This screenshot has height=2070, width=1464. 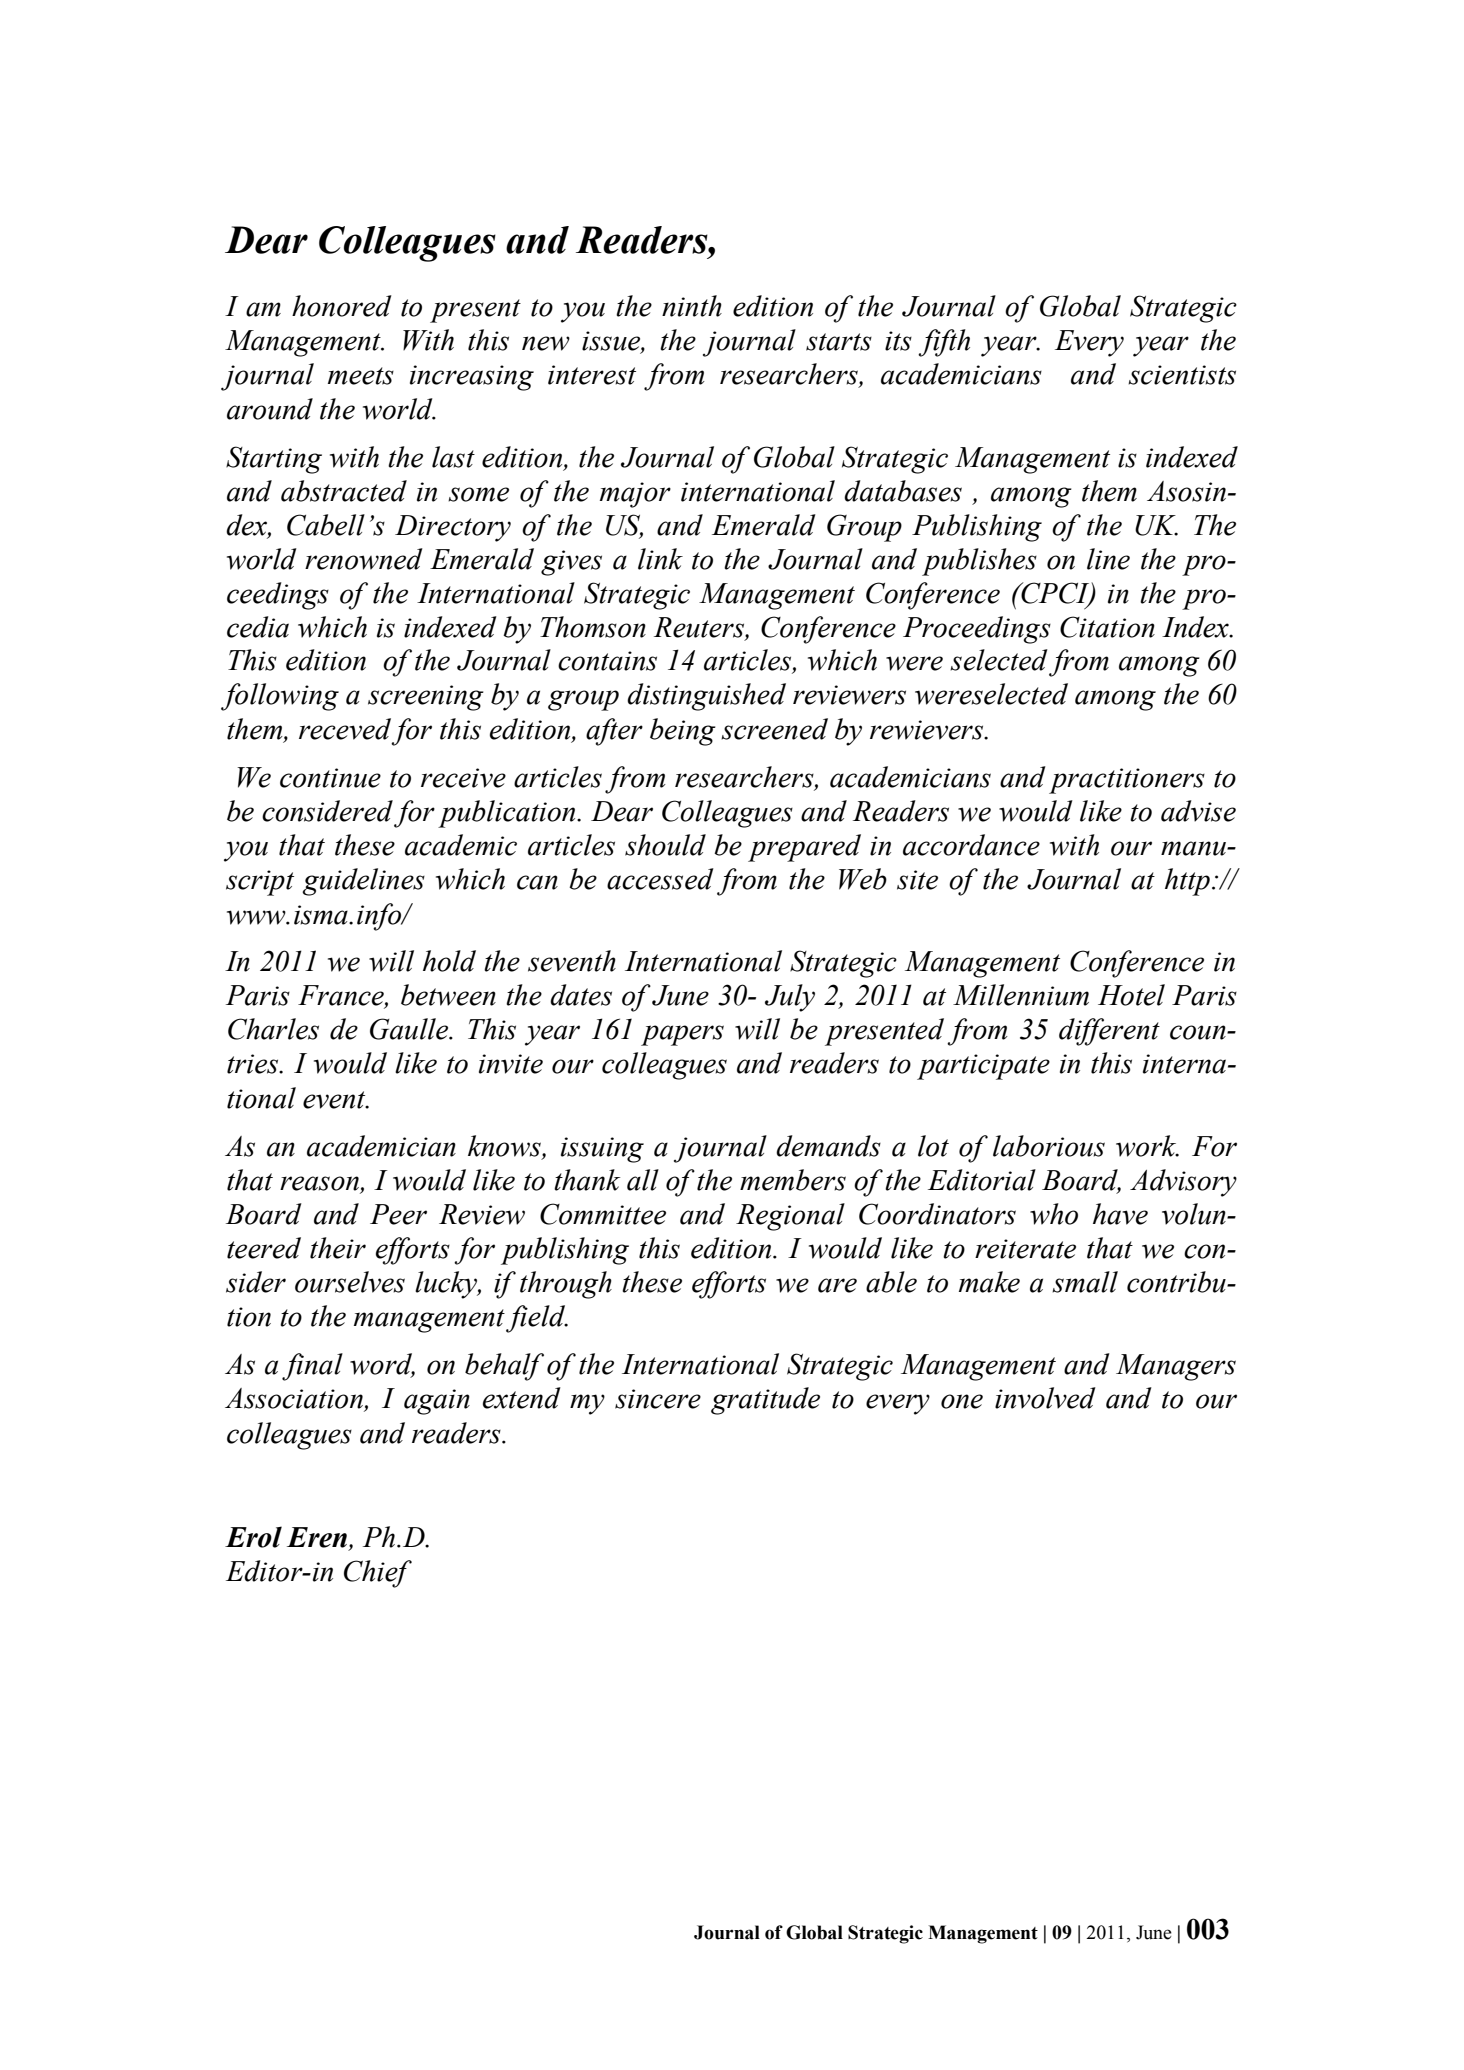 I want to click on continue, so click(x=330, y=778).
